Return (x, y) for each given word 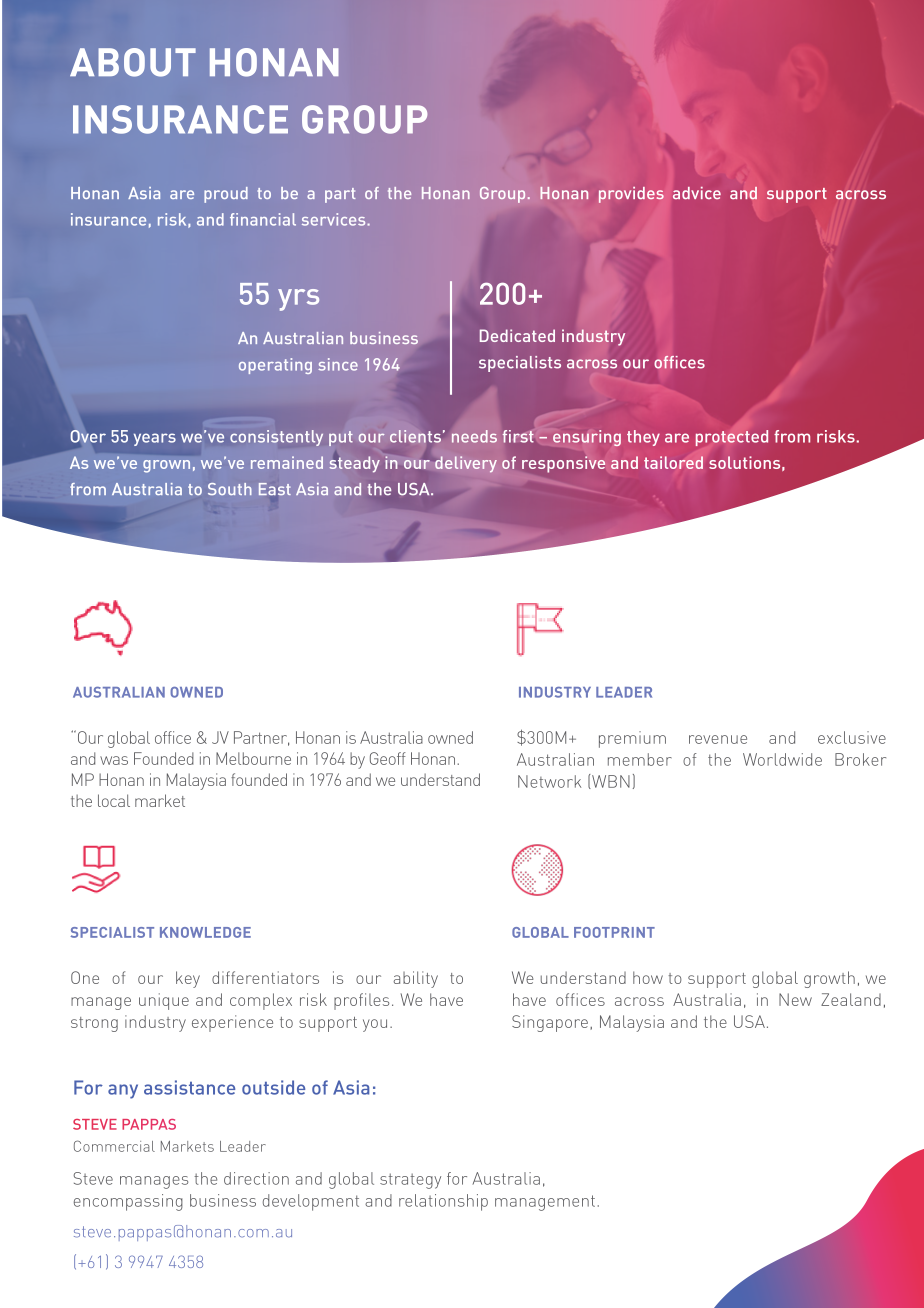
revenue (718, 739)
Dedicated (517, 335)
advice (697, 193)
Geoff (388, 758)
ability (415, 979)
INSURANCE (180, 119)
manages (154, 1182)
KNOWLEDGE (205, 932)
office (173, 737)
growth (829, 979)
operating (275, 366)
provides (631, 195)
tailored (673, 462)
